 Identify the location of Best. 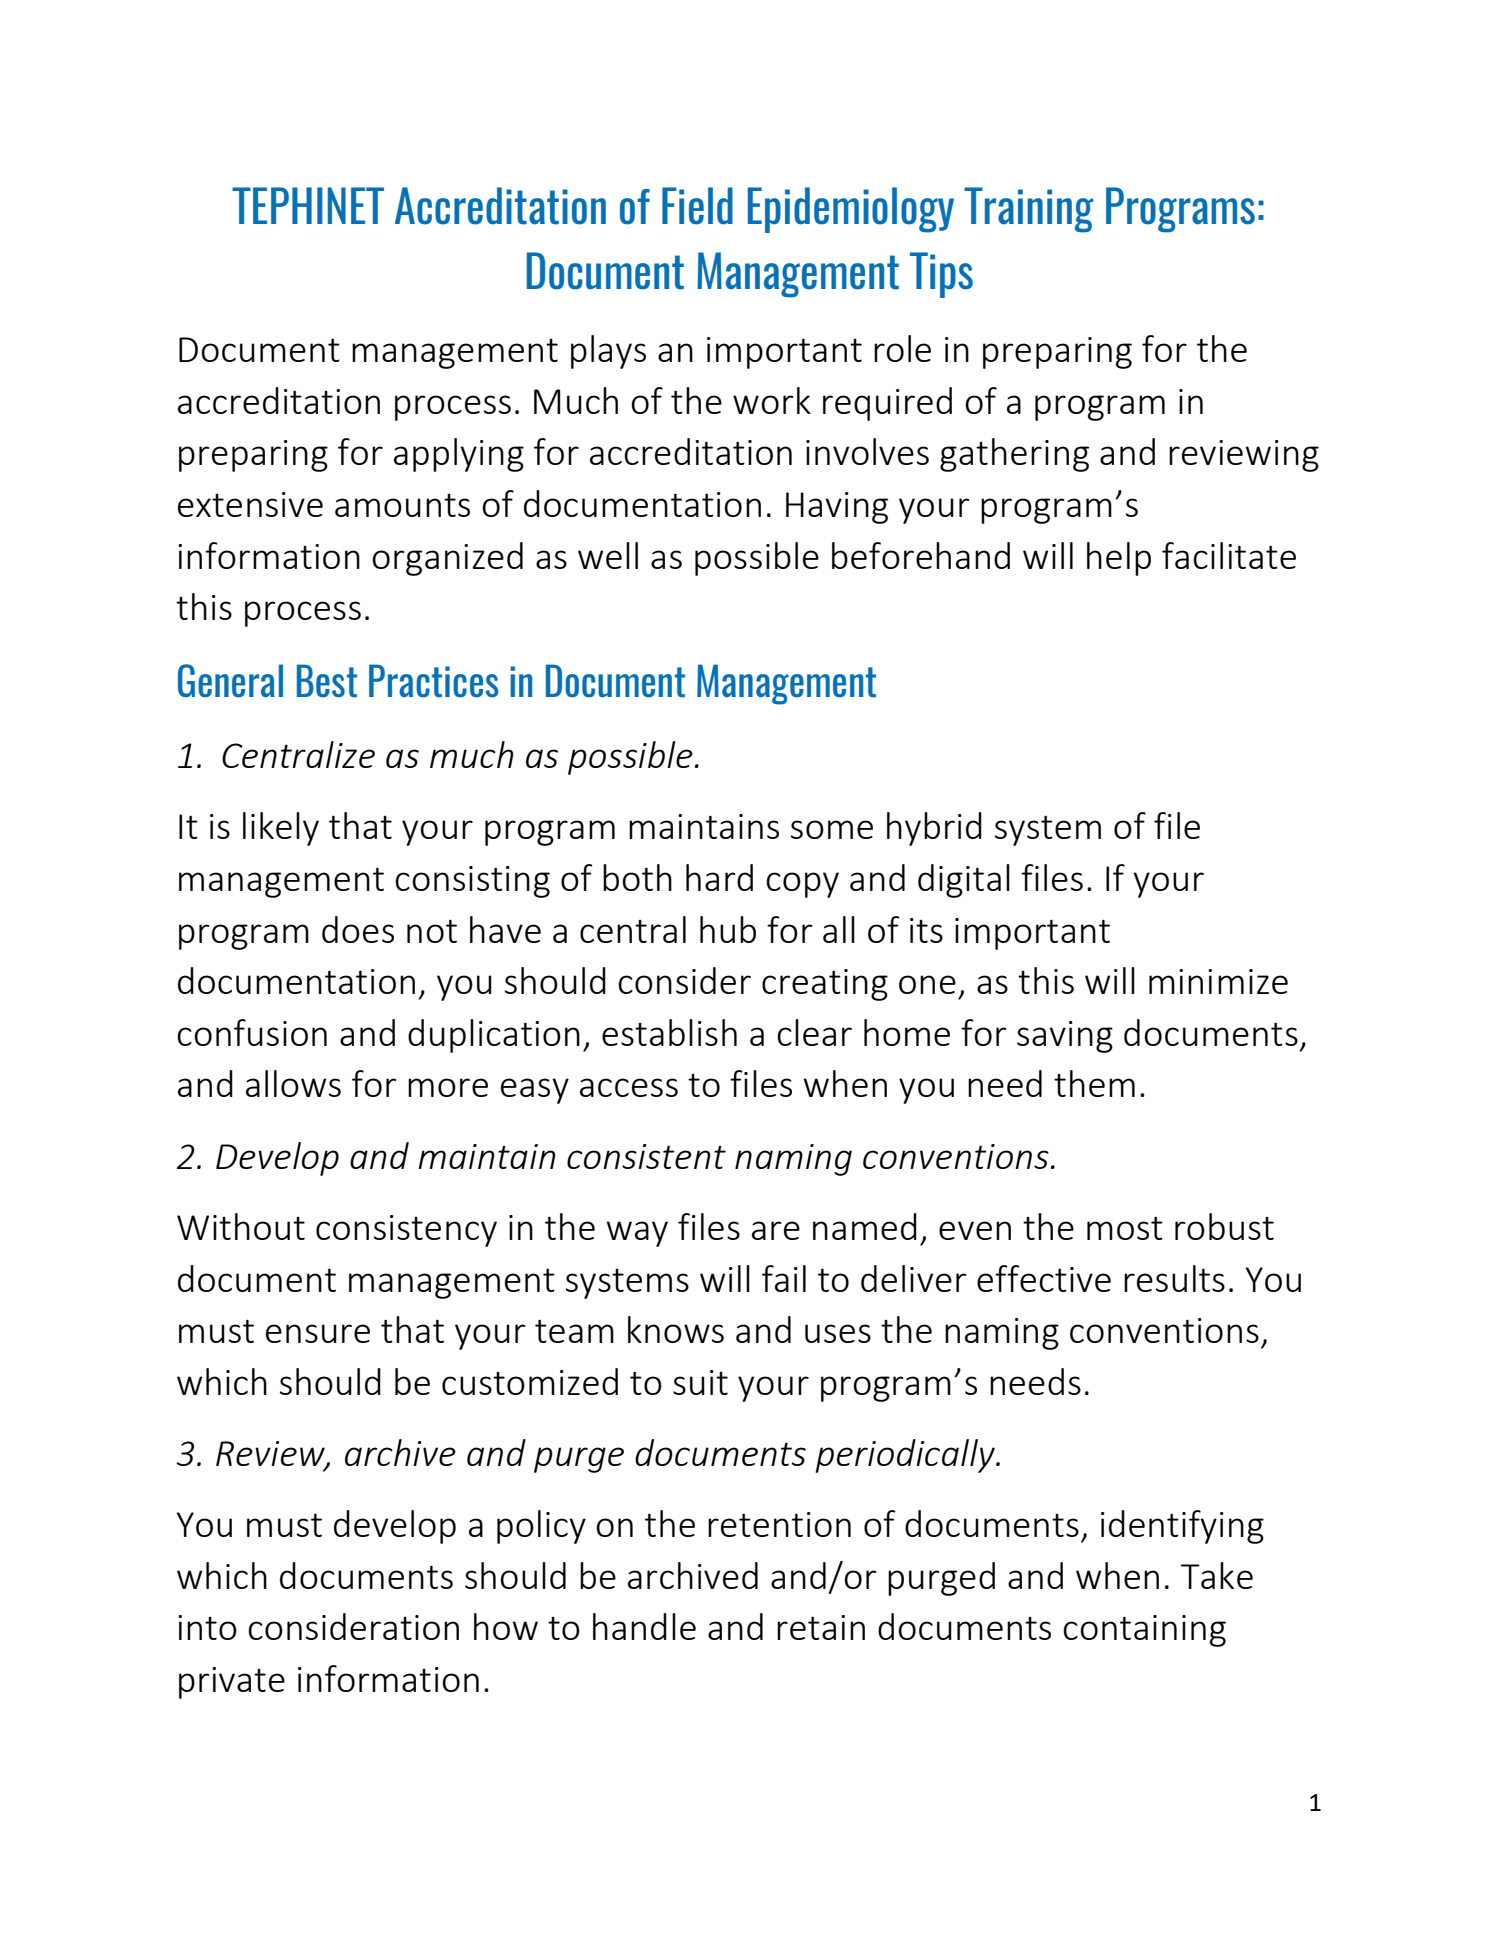
(327, 681).
